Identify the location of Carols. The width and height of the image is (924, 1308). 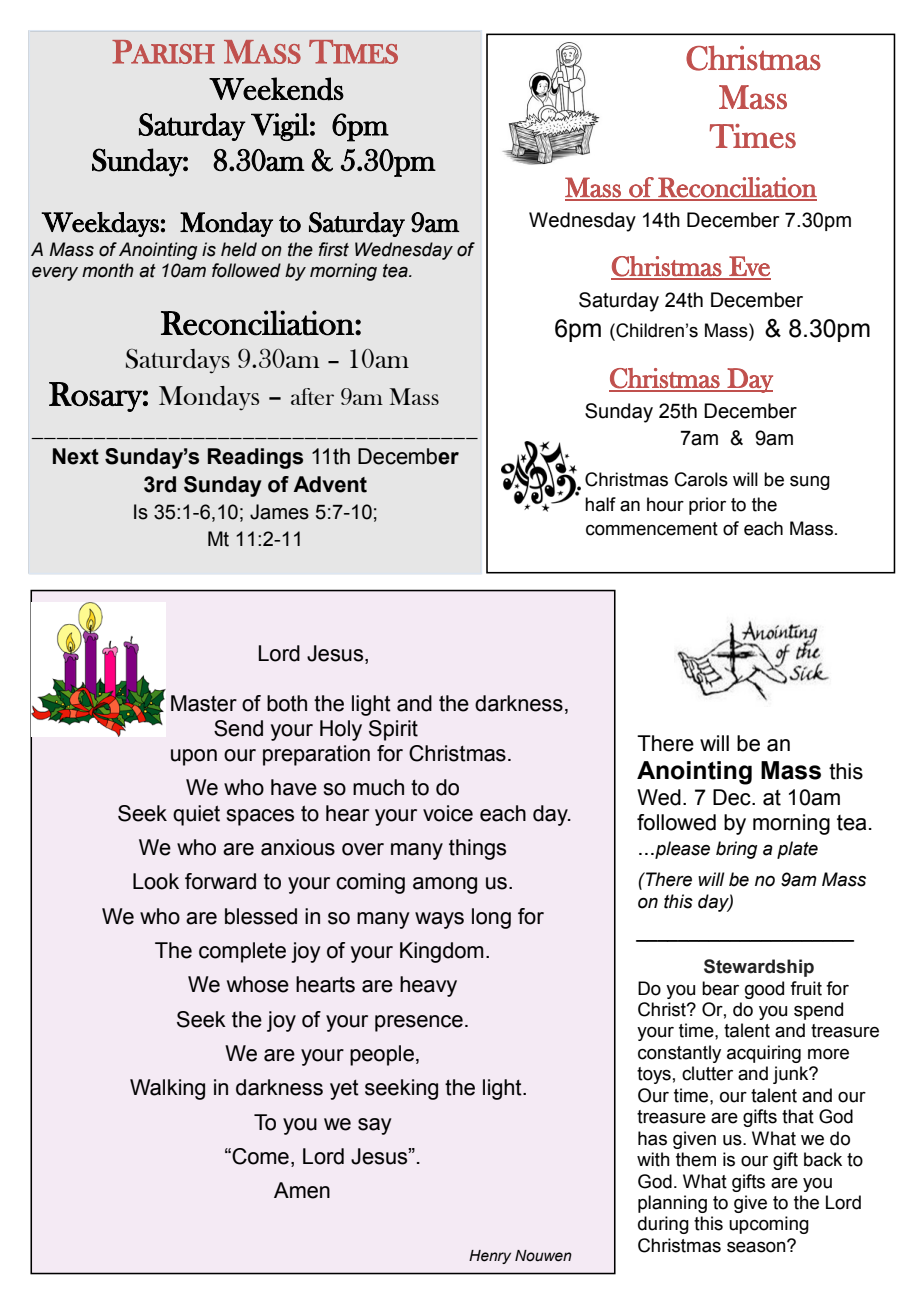
(701, 479).
